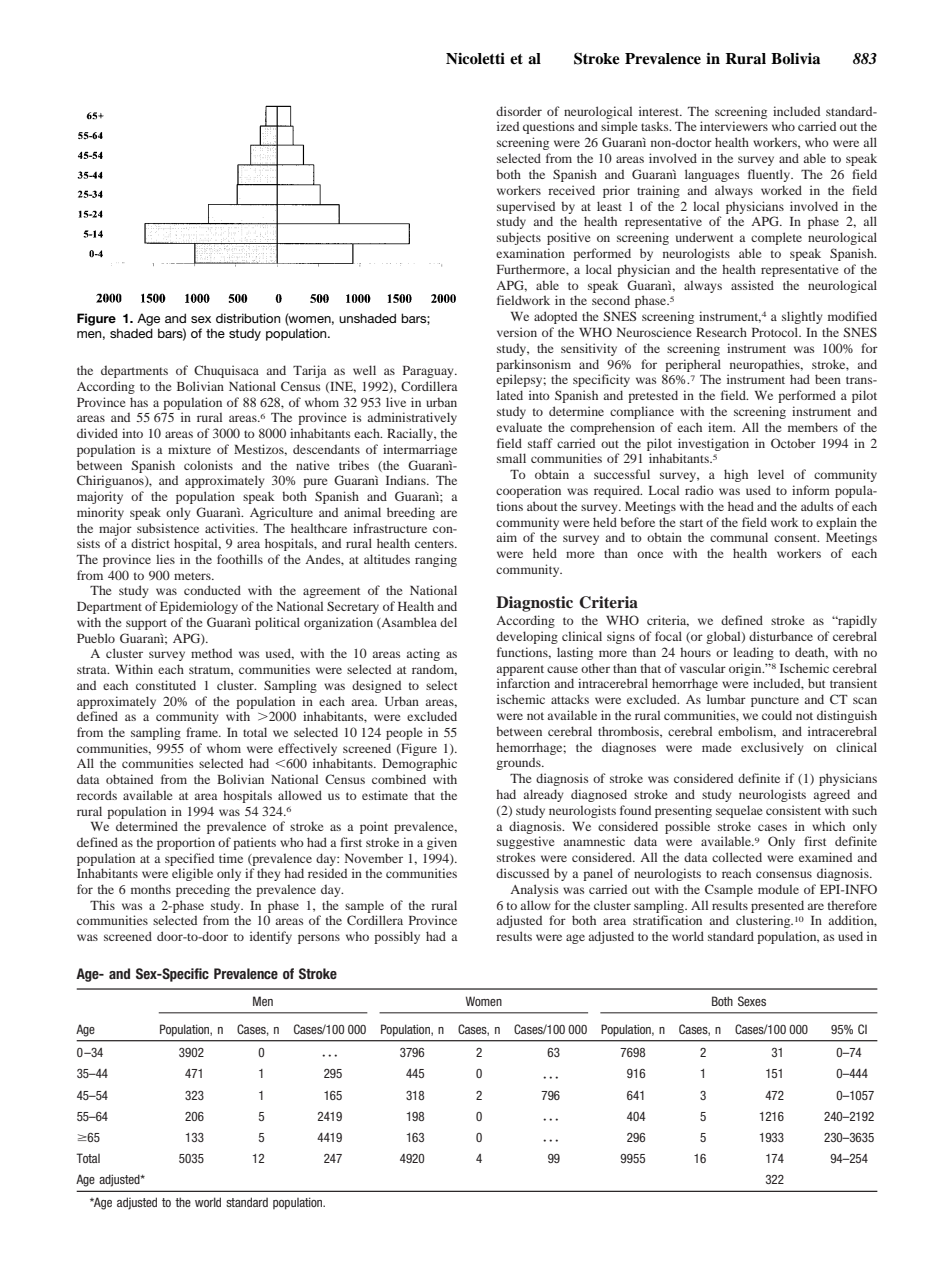 Image resolution: width=952 pixels, height=1275 pixels. Describe the element at coordinates (248, 318) in the screenshot. I see `distribution` at that location.
